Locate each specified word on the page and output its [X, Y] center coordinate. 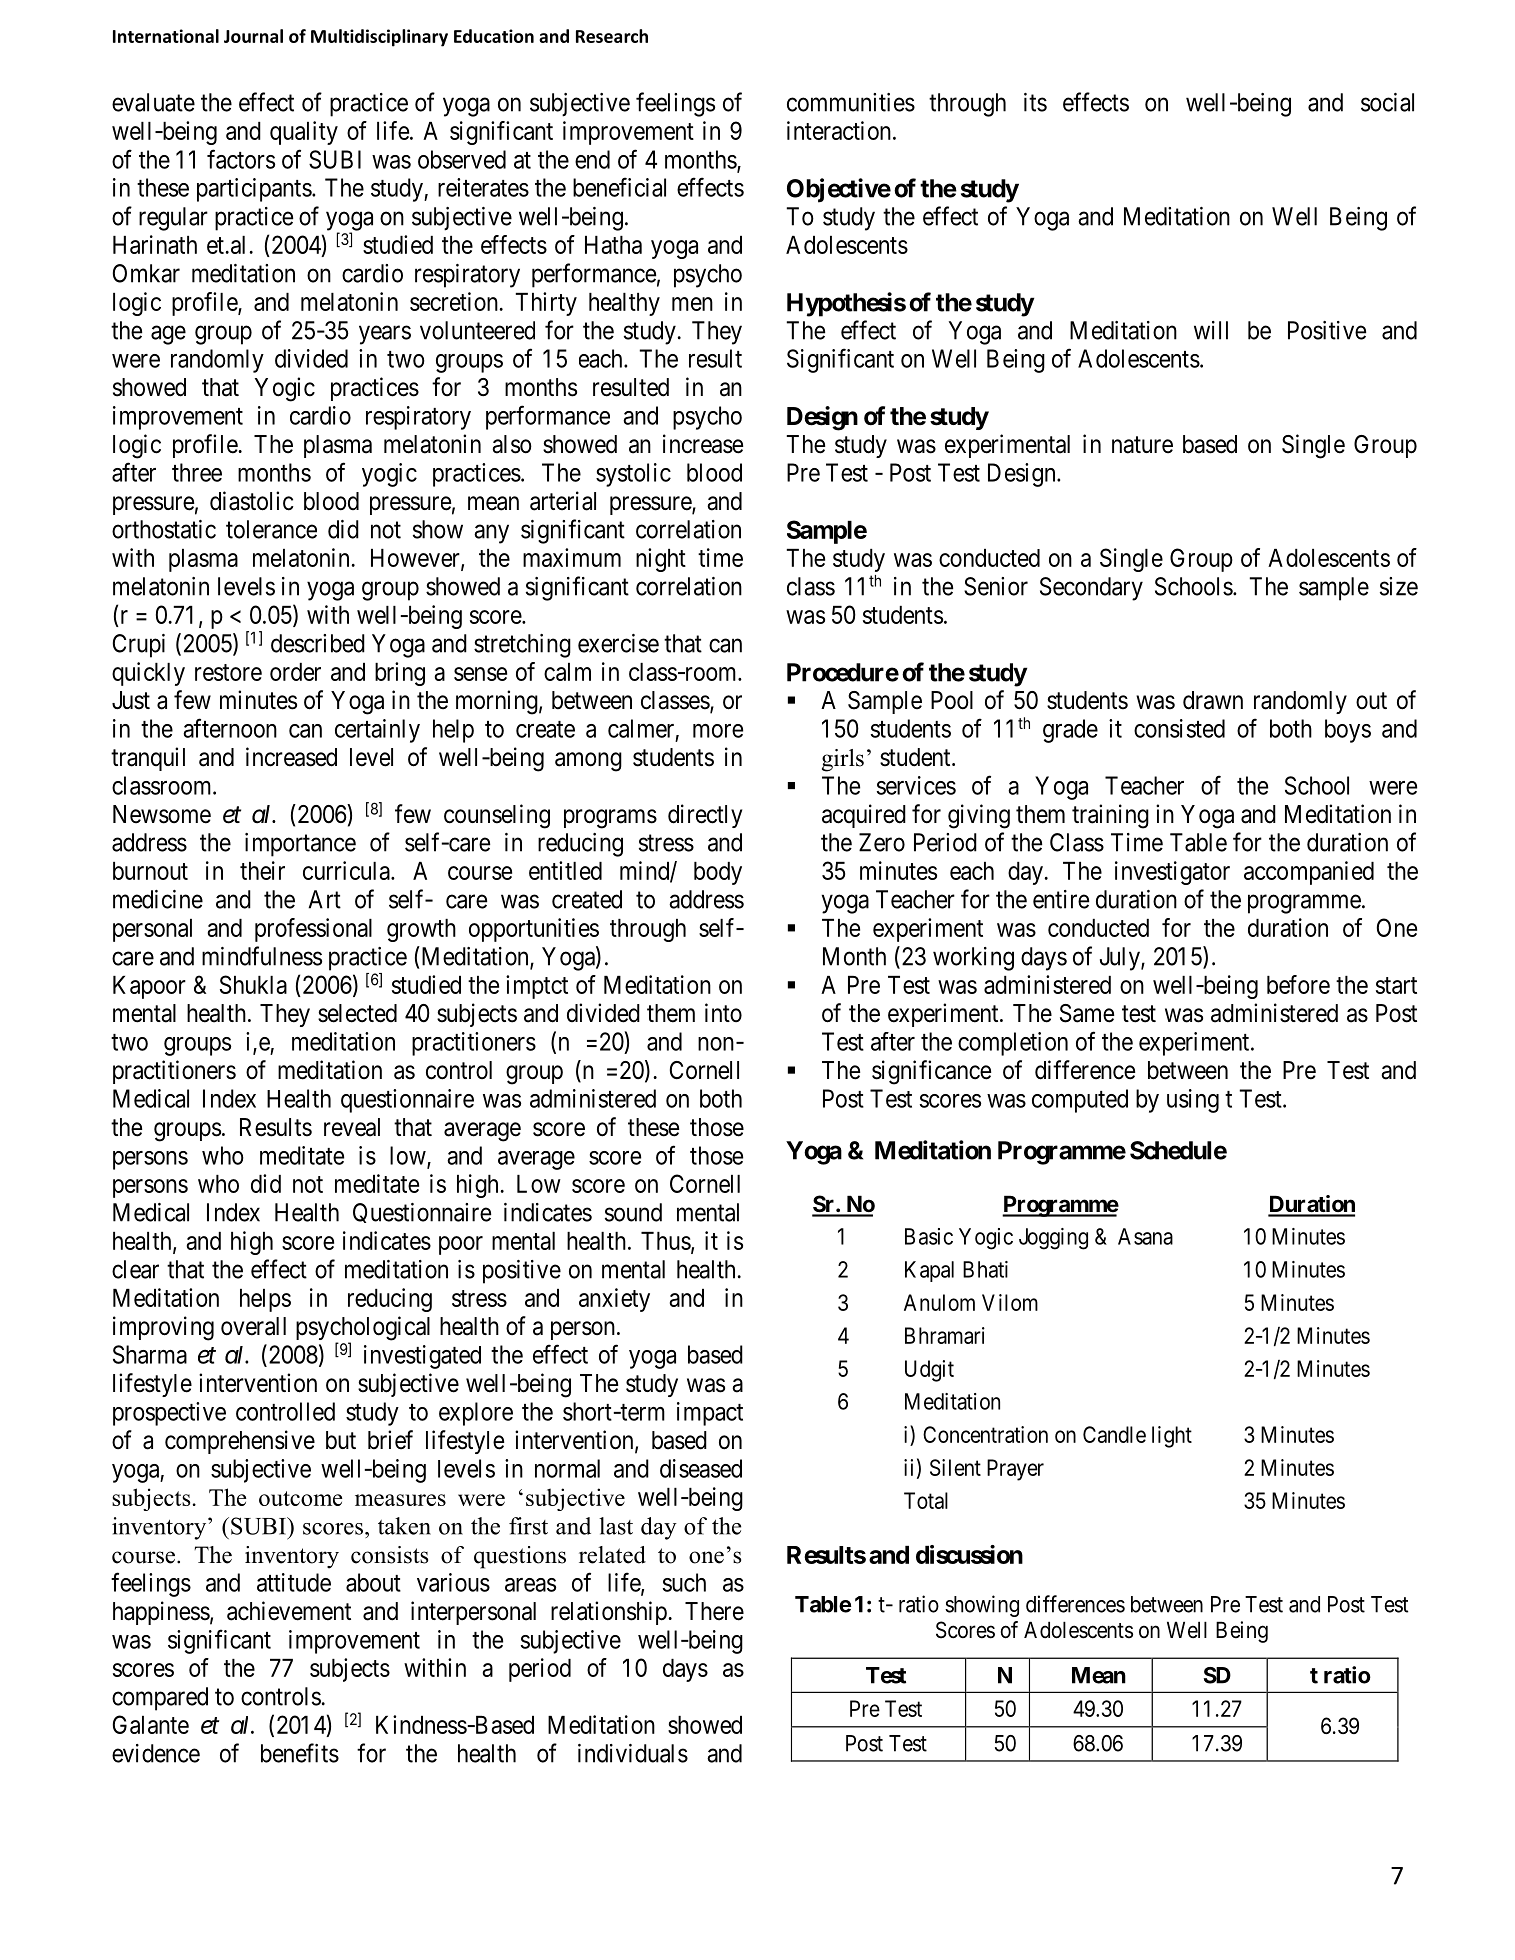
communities [851, 102]
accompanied [1309, 873]
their [262, 870]
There [714, 1611]
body [718, 873]
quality [304, 133]
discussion [969, 1554]
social [1387, 102]
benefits [300, 1753]
